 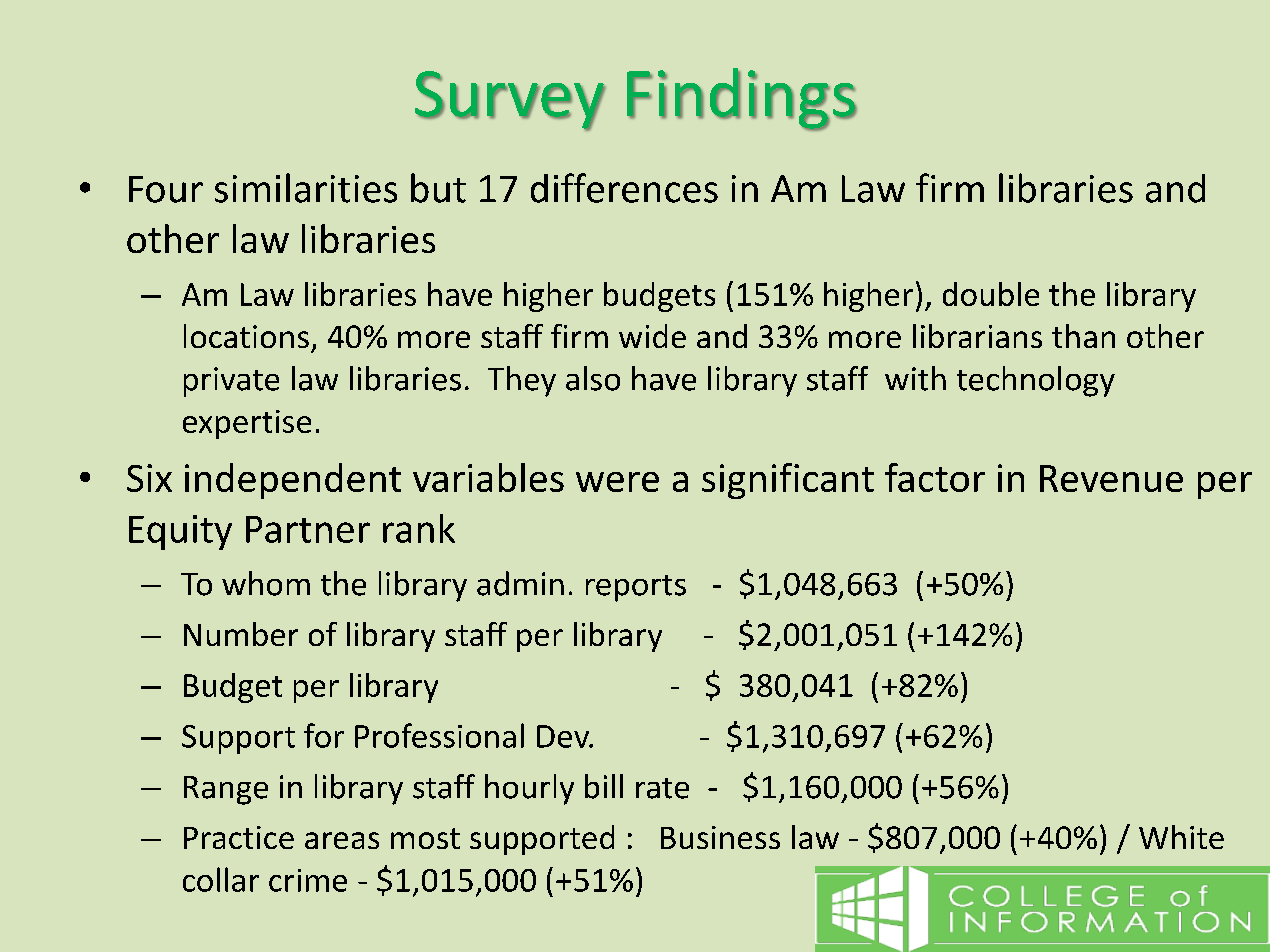 What do you see at coordinates (1111, 478) in the image?
I see `Revenue` at bounding box center [1111, 478].
